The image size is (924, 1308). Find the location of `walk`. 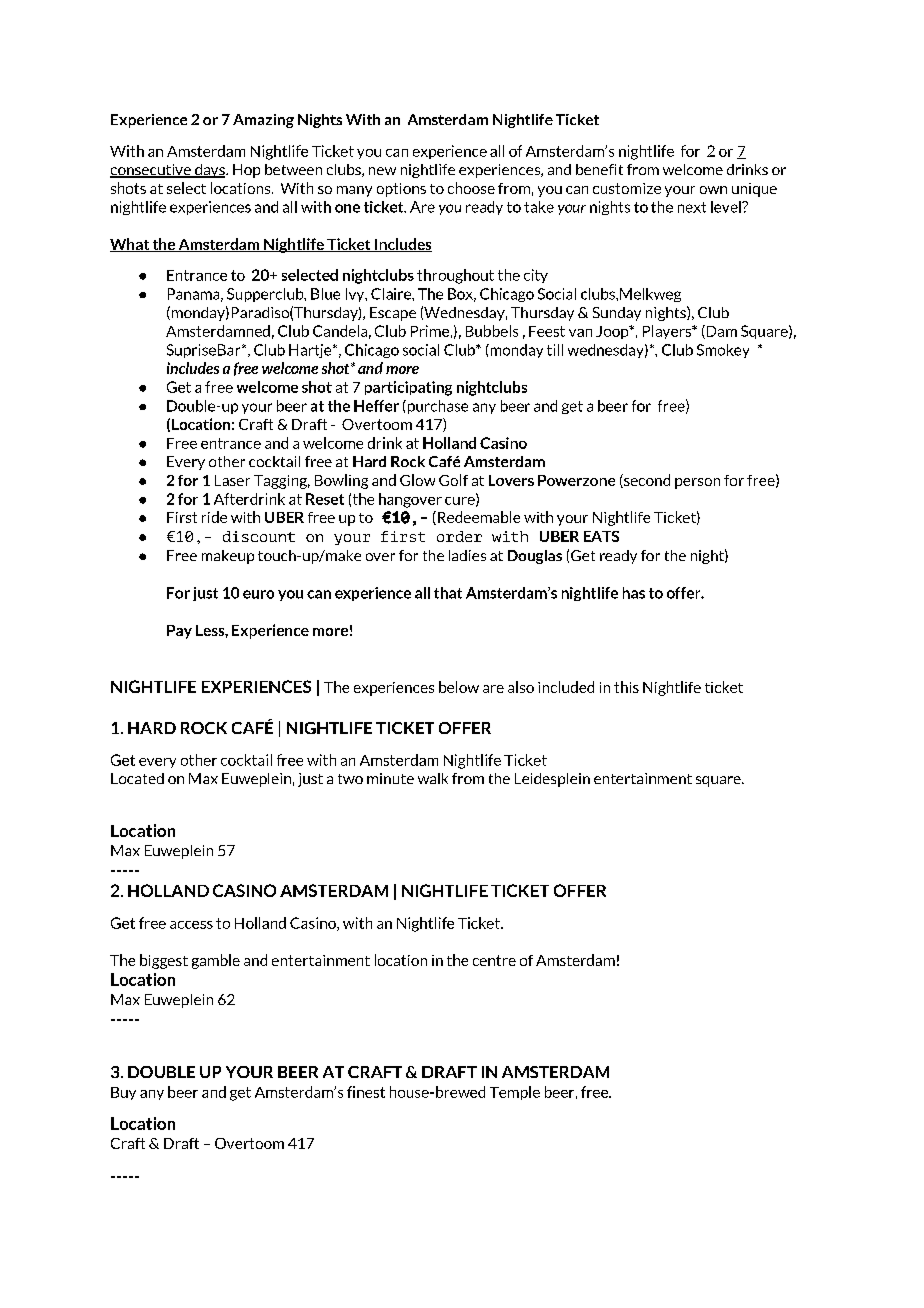

walk is located at coordinates (433, 778).
